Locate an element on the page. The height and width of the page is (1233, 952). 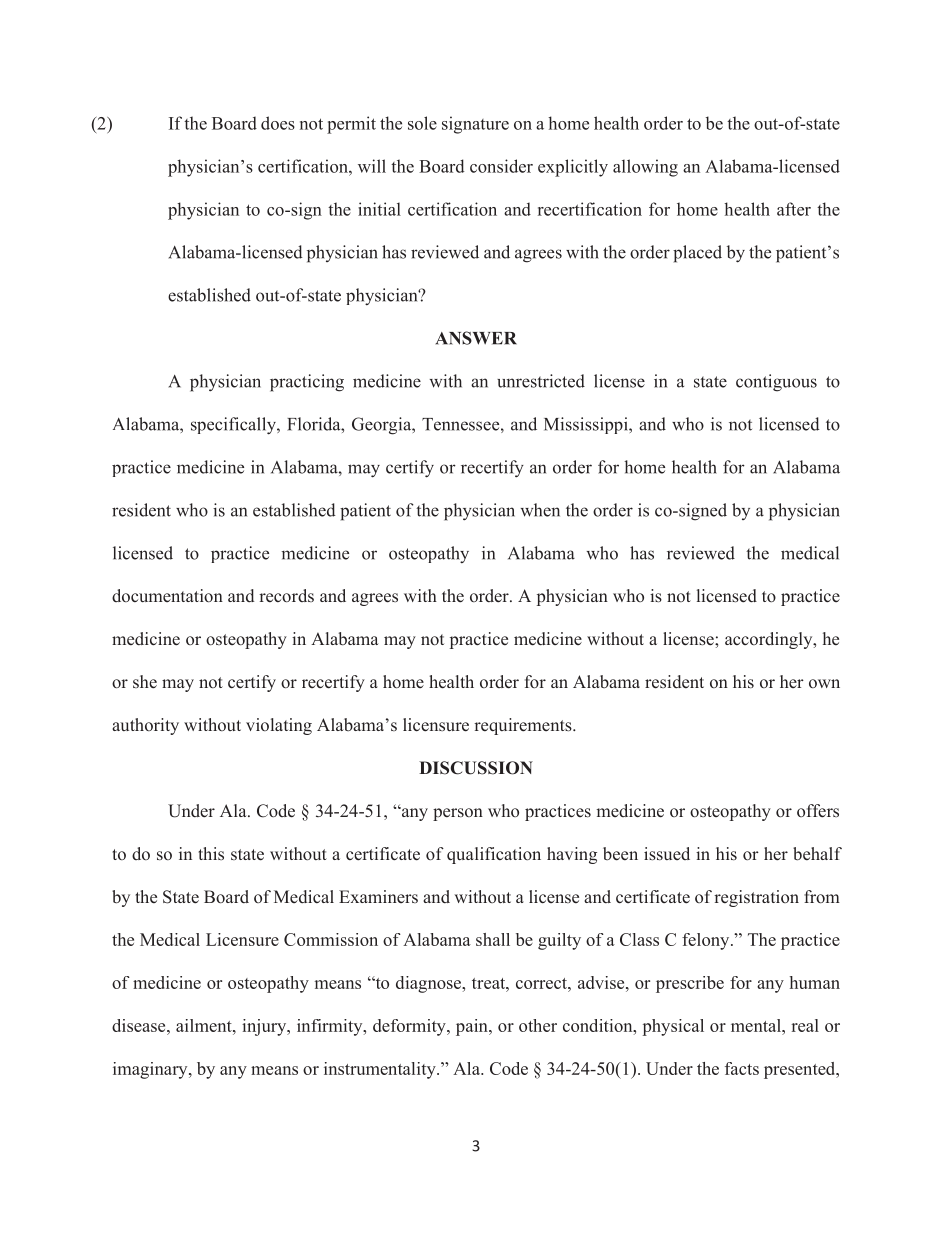
person is located at coordinates (458, 814).
